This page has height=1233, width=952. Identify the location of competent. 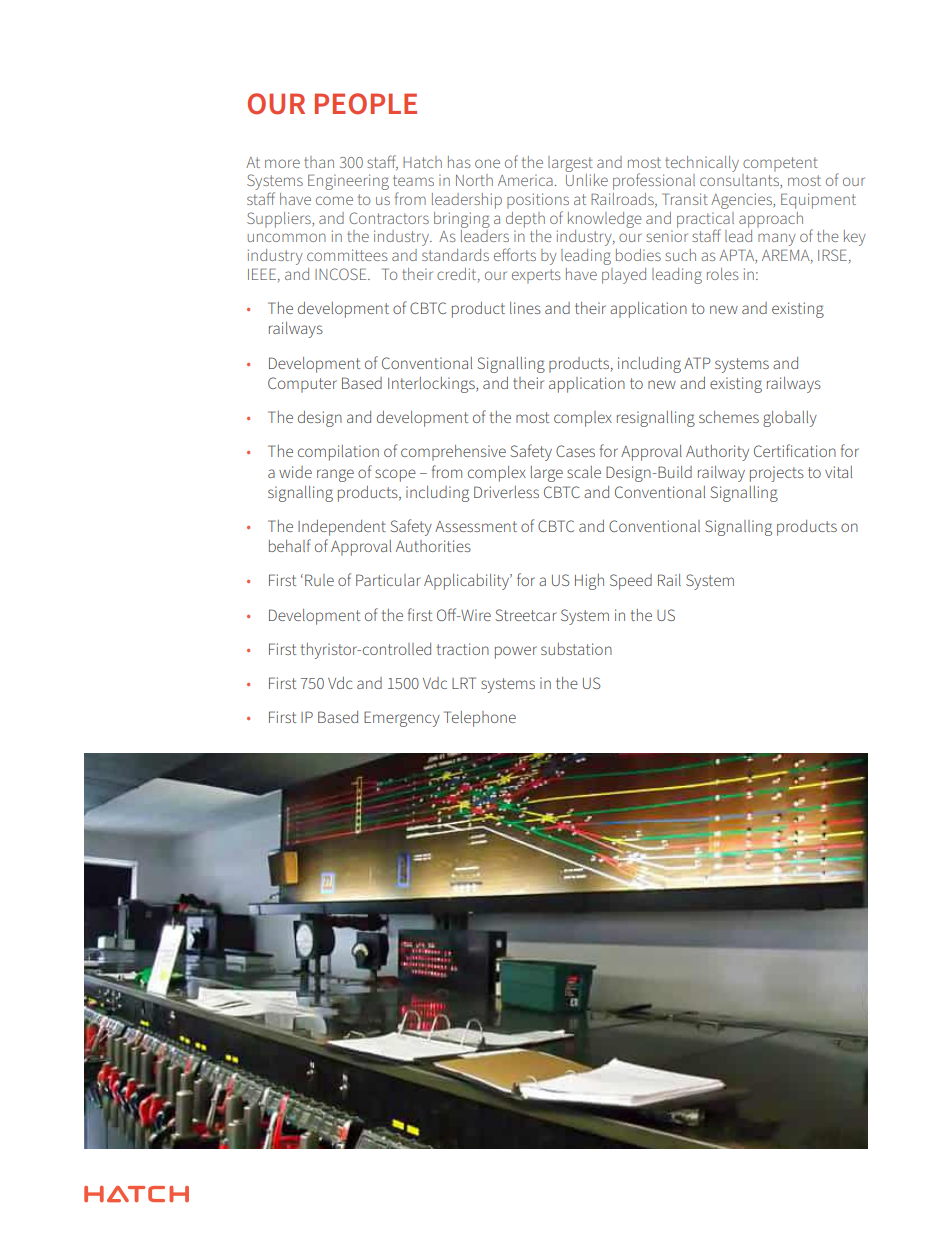
(780, 164).
